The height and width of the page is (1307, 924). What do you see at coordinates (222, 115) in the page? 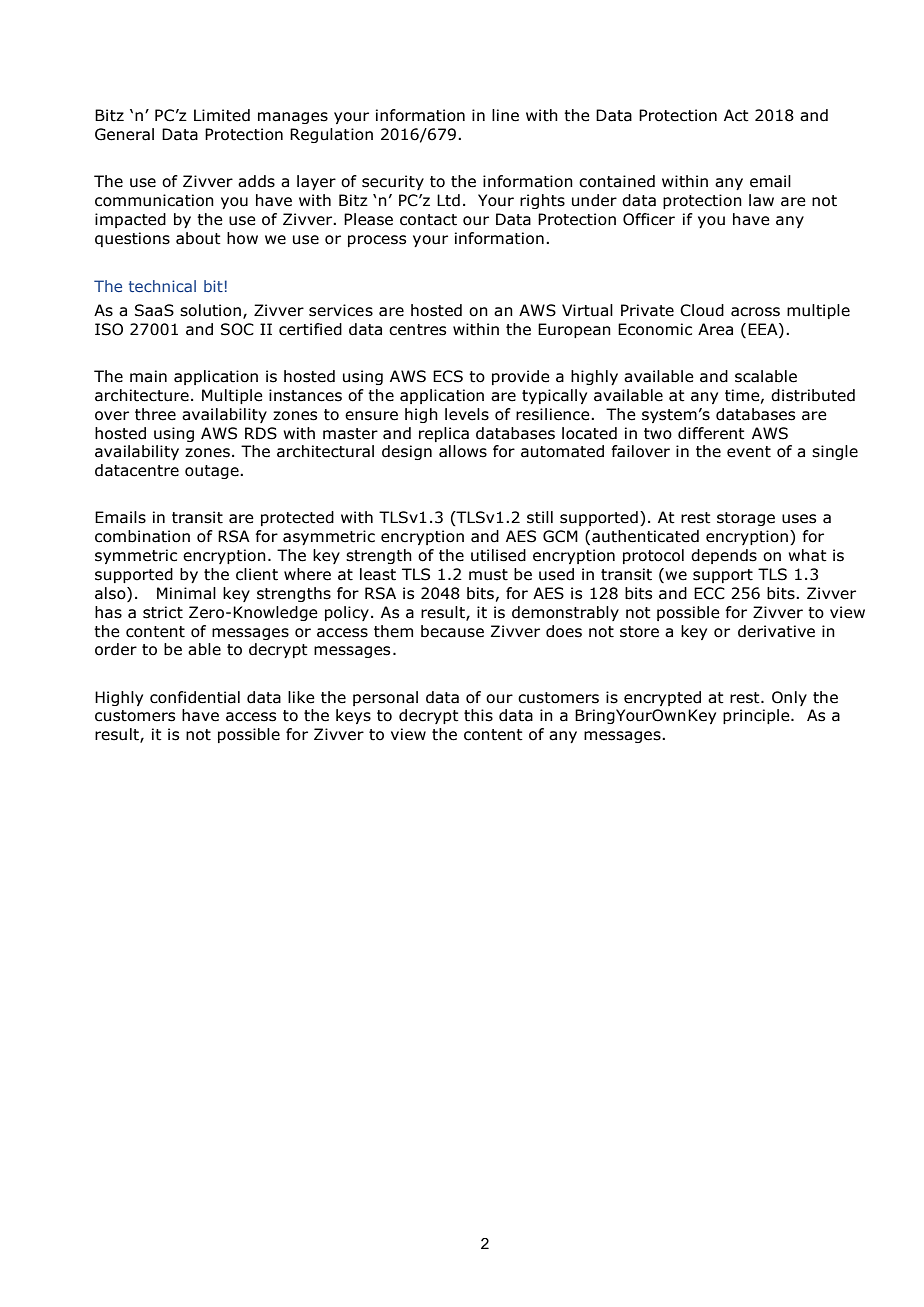
I see `Limited` at bounding box center [222, 115].
